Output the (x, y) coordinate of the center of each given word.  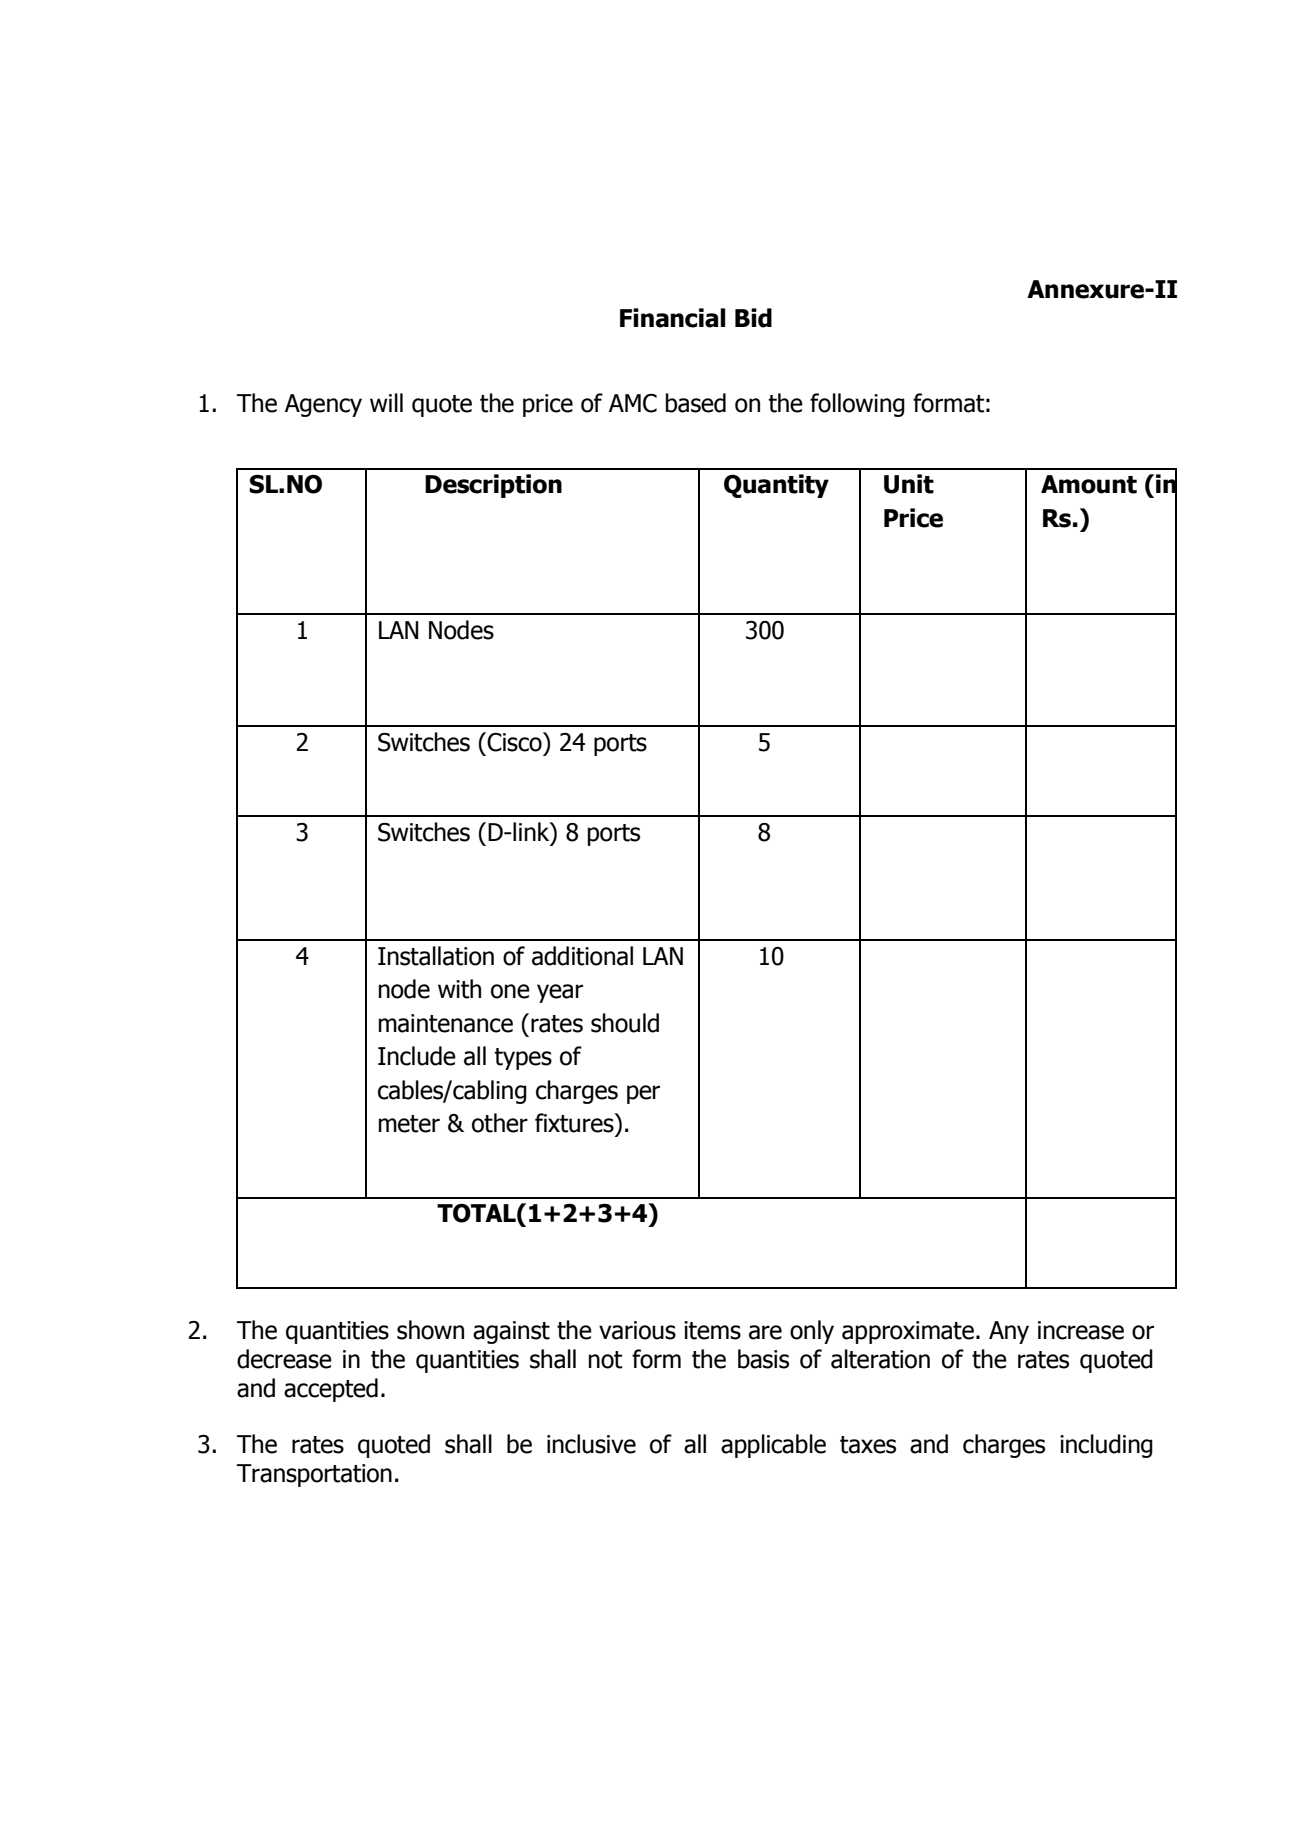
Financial (673, 318)
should (625, 1023)
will (386, 402)
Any (1009, 1332)
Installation (436, 956)
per (643, 1094)
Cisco (515, 742)
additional (582, 956)
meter (409, 1124)
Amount (1089, 484)
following (857, 405)
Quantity (776, 486)
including (1106, 1446)
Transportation (314, 1475)
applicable (773, 1446)
